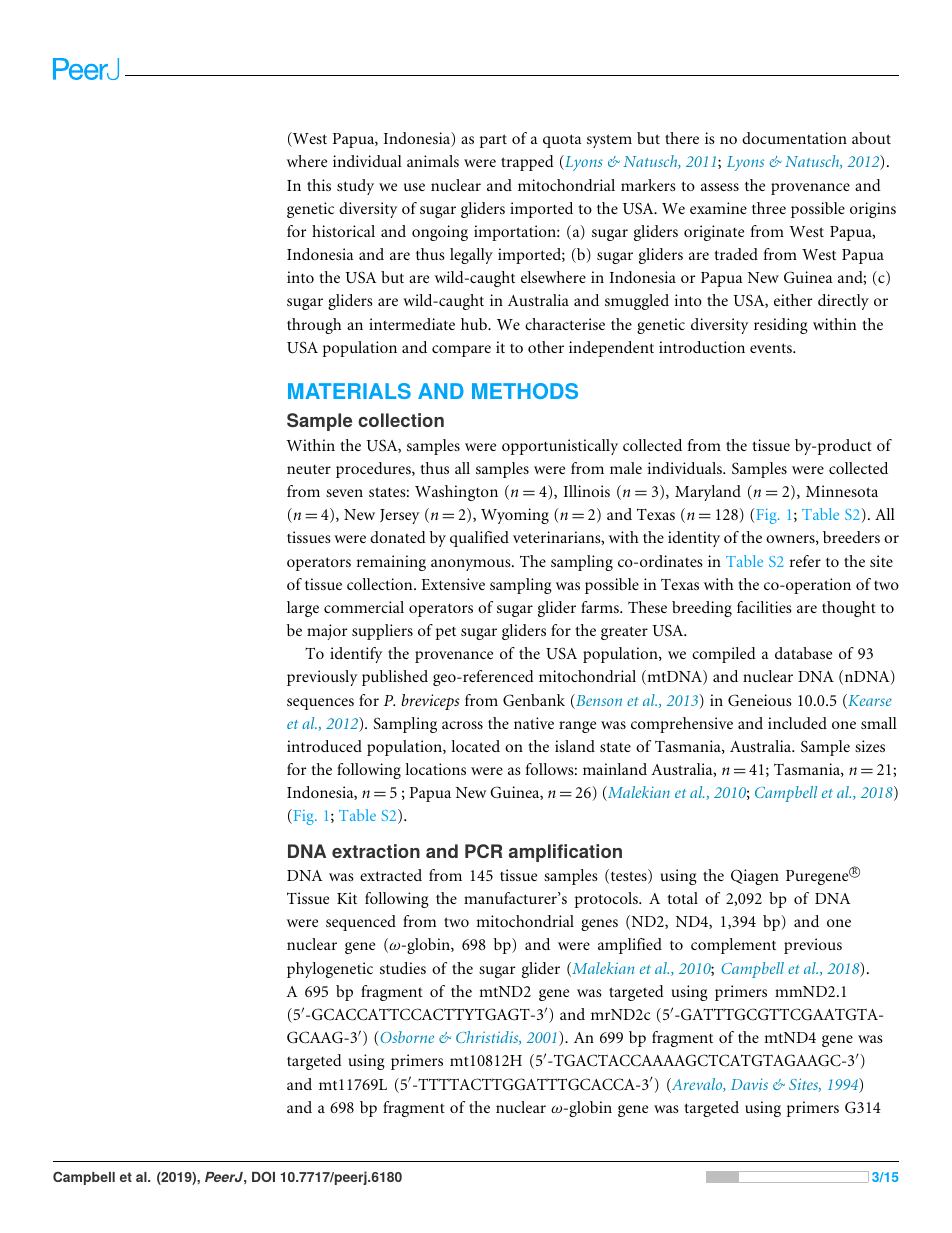 Image resolution: width=952 pixels, height=1233 pixels. What do you see at coordinates (842, 491) in the document?
I see `Minnesota` at bounding box center [842, 491].
